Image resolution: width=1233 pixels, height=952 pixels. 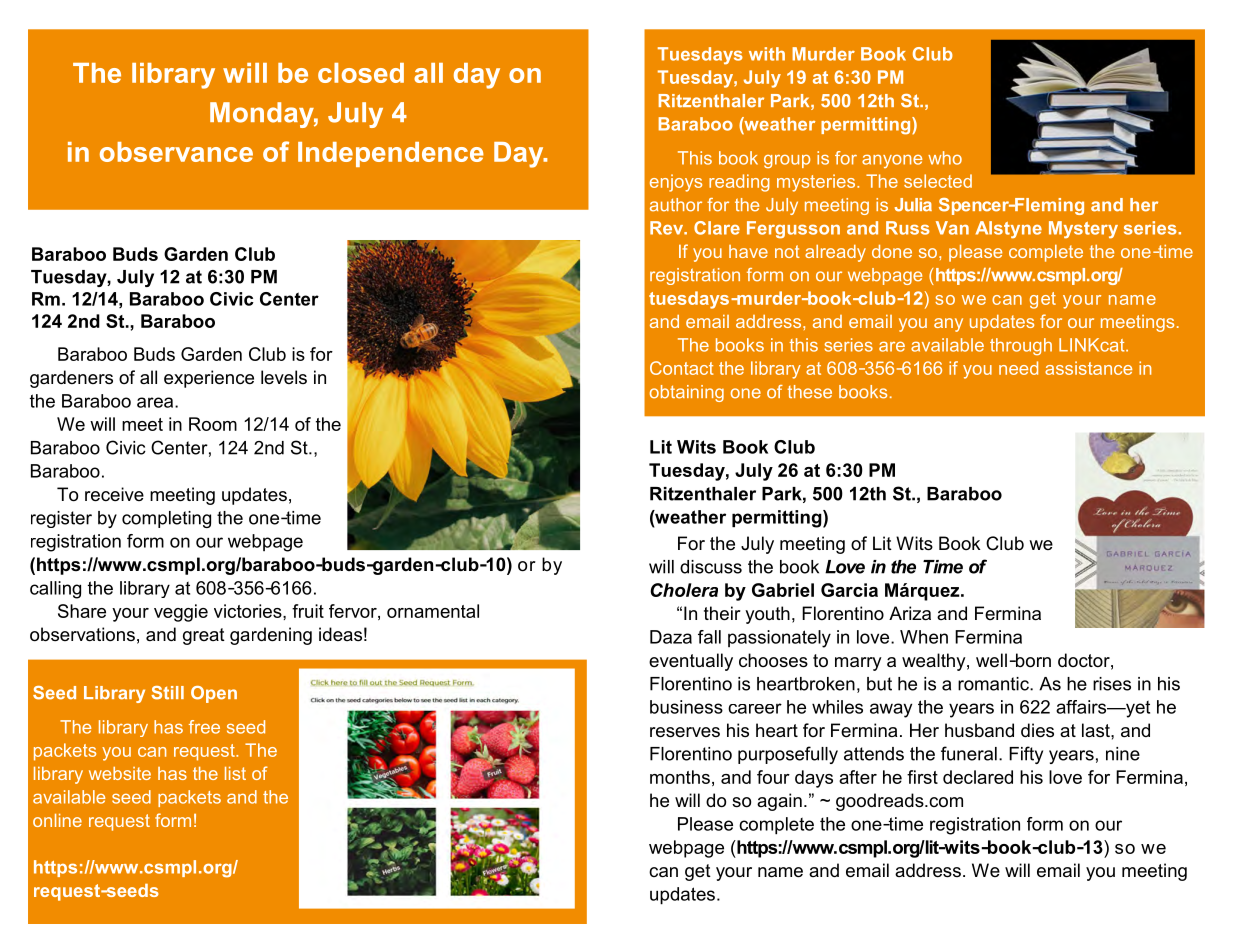 I want to click on eventually, so click(x=691, y=662).
